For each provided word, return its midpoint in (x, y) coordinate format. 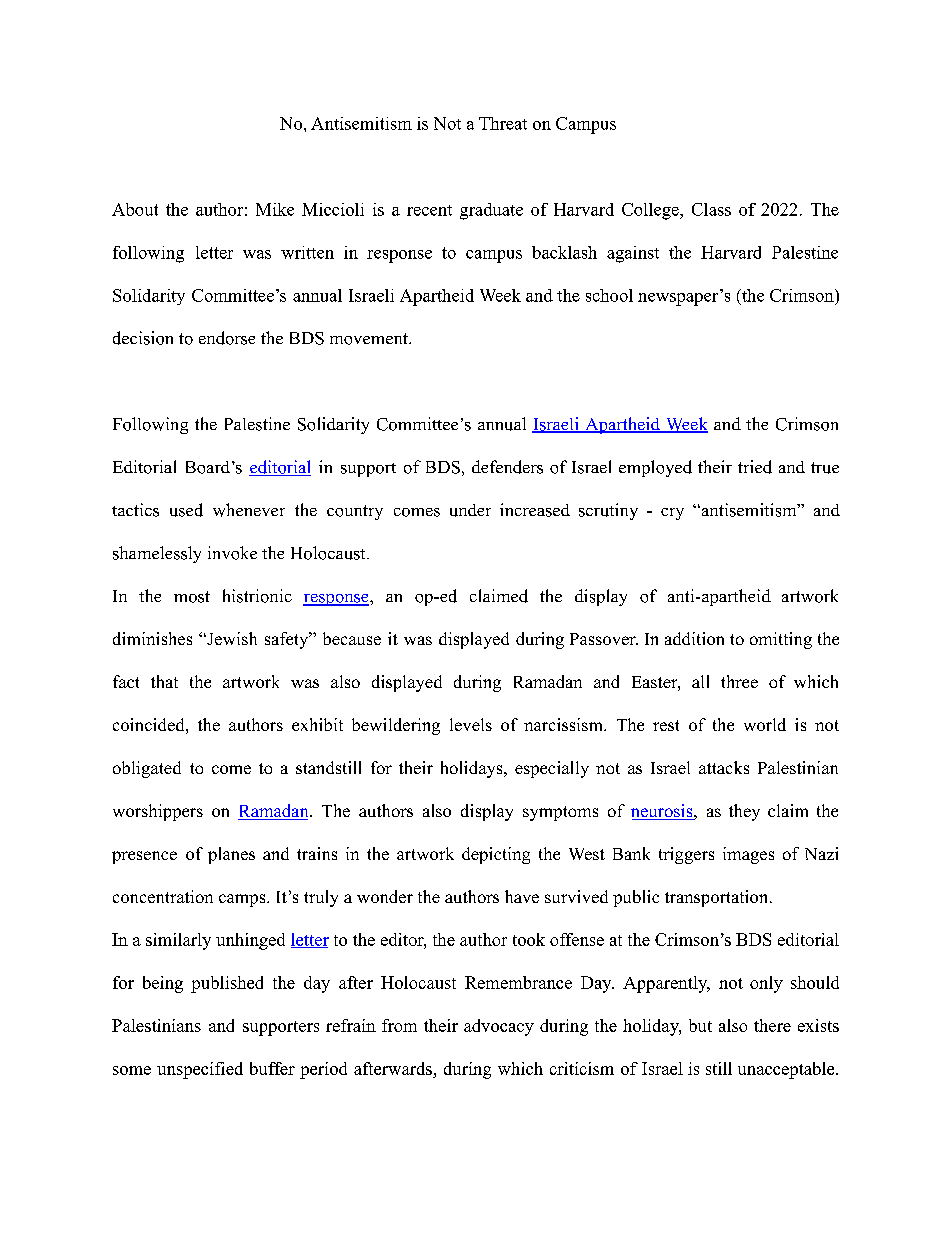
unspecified (200, 1070)
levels (471, 724)
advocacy (499, 1027)
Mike (275, 209)
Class (711, 209)
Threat (503, 123)
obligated (147, 769)
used (186, 510)
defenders (507, 467)
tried (755, 467)
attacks (724, 767)
